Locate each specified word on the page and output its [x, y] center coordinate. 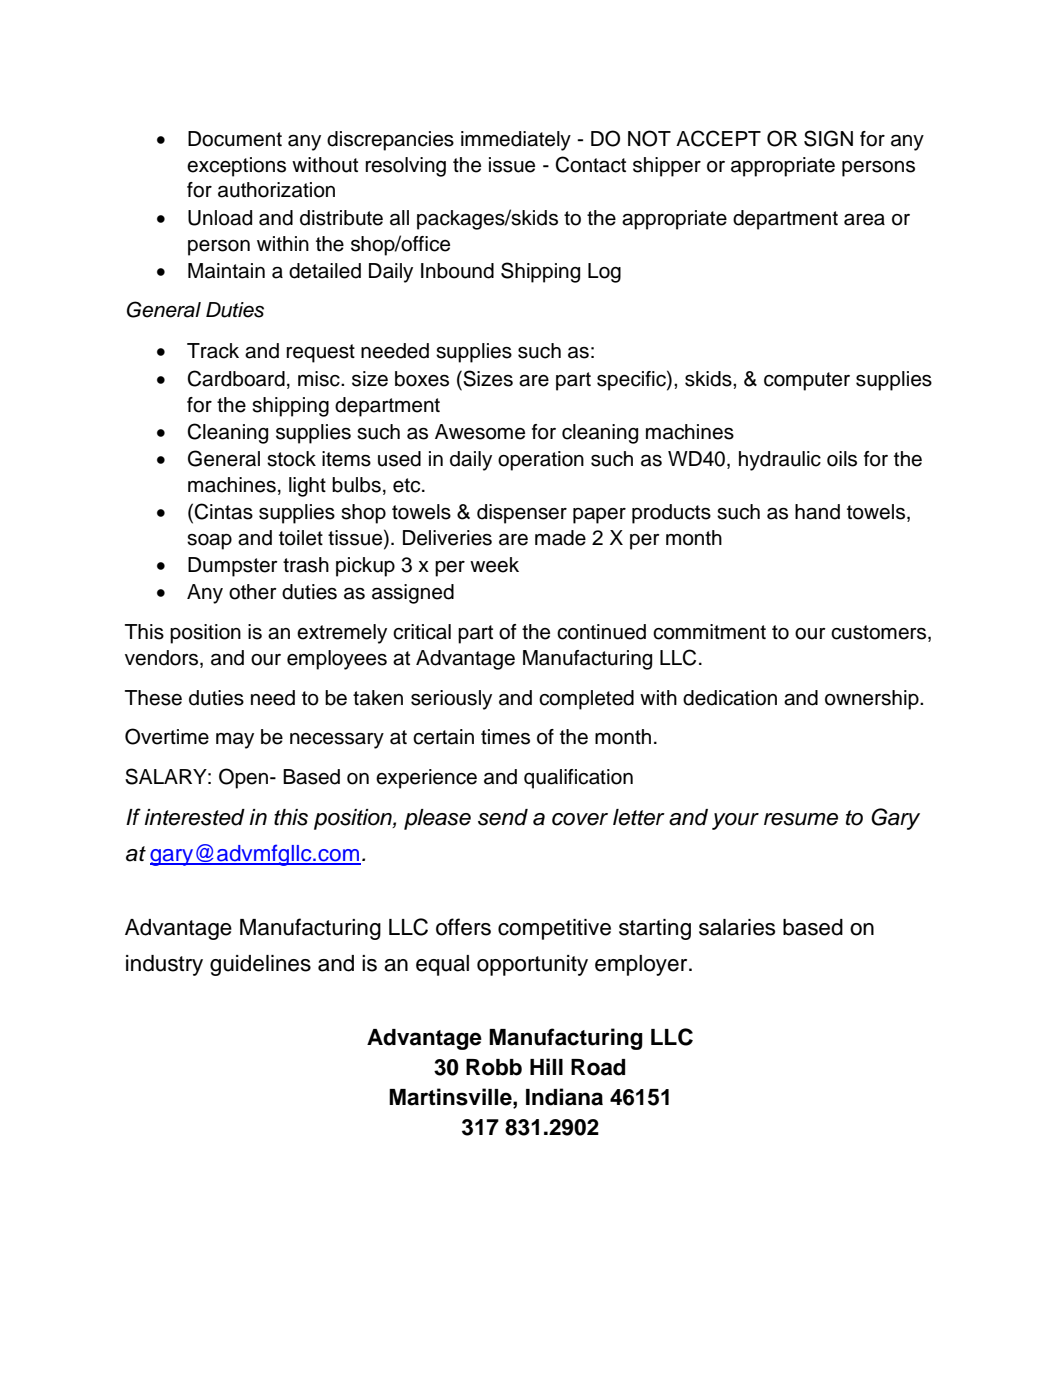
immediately [516, 141]
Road [598, 1067]
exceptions [236, 167]
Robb [494, 1067]
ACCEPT [718, 138]
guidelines [260, 965]
